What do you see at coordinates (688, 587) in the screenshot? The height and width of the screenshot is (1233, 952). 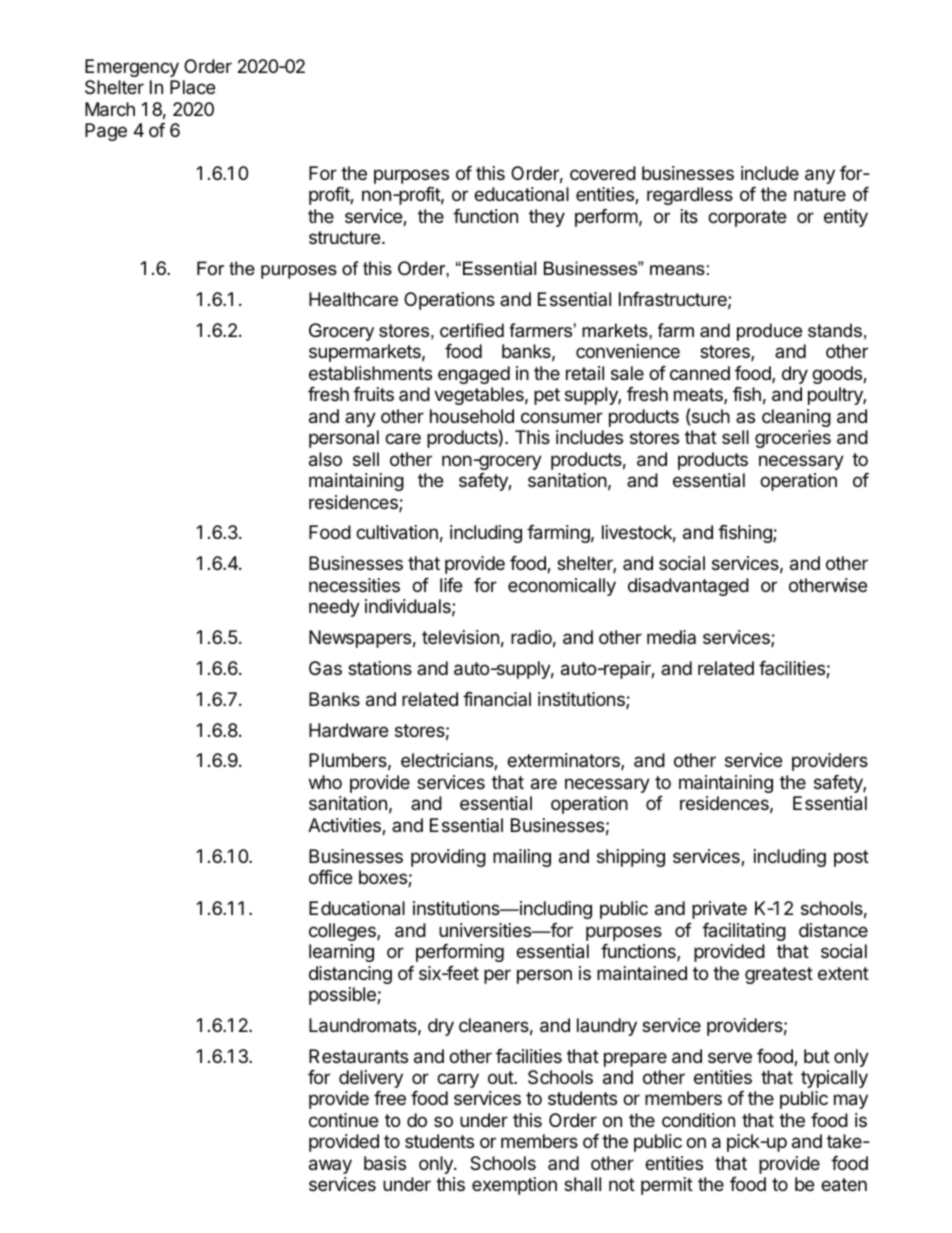 I see `disadvantaged` at bounding box center [688, 587].
